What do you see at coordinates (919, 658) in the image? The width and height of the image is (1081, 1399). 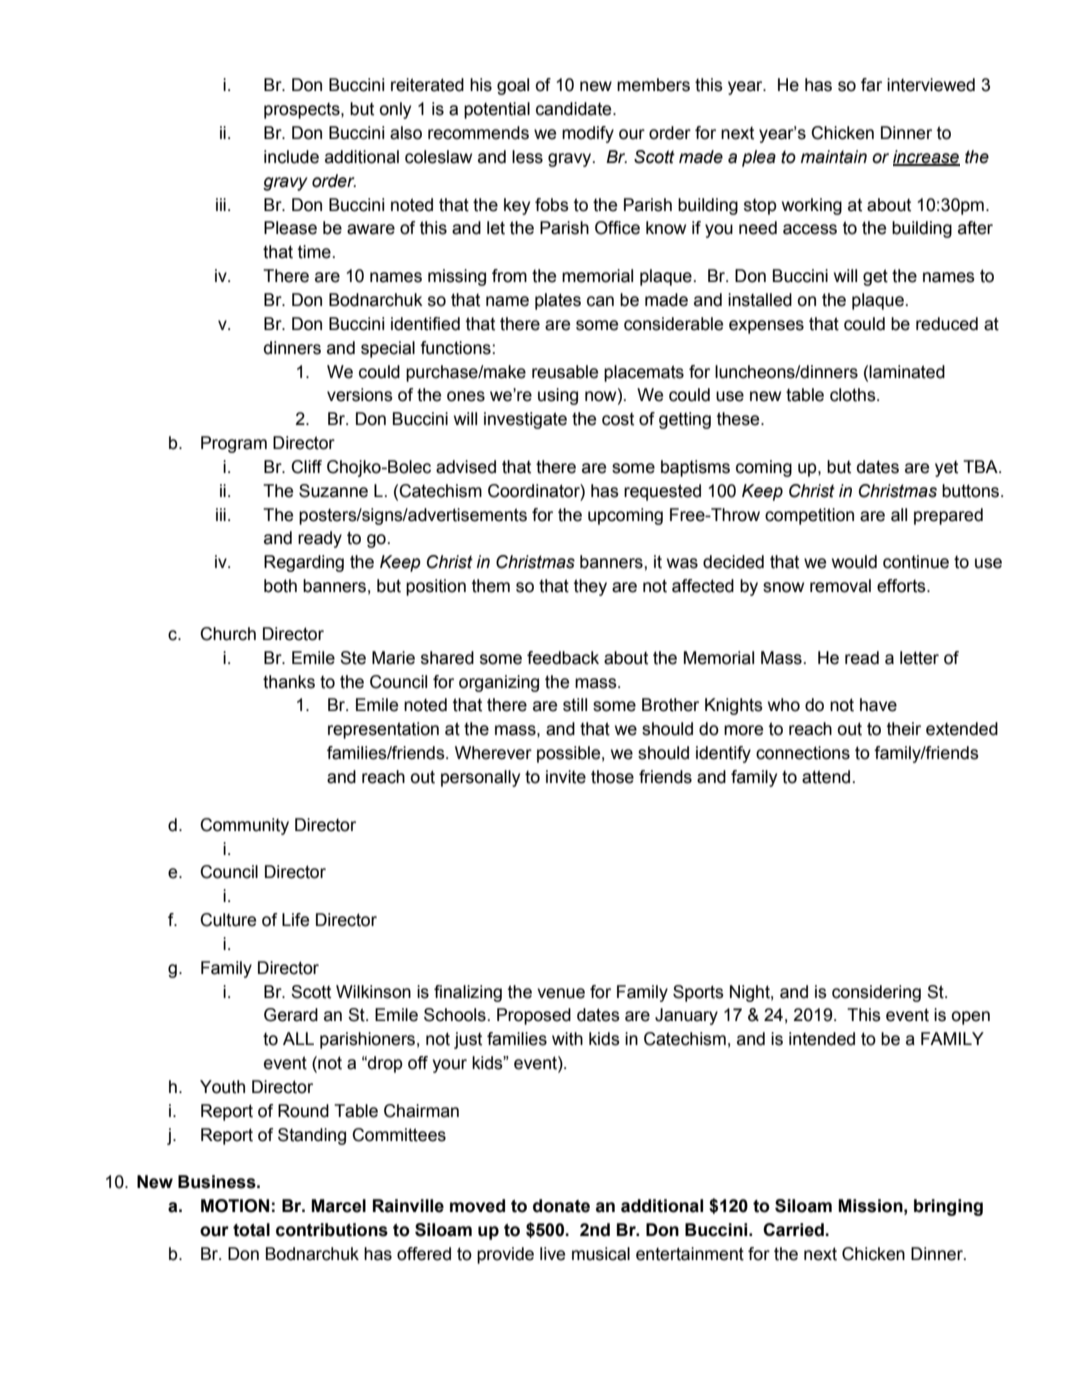 I see `letter` at bounding box center [919, 658].
